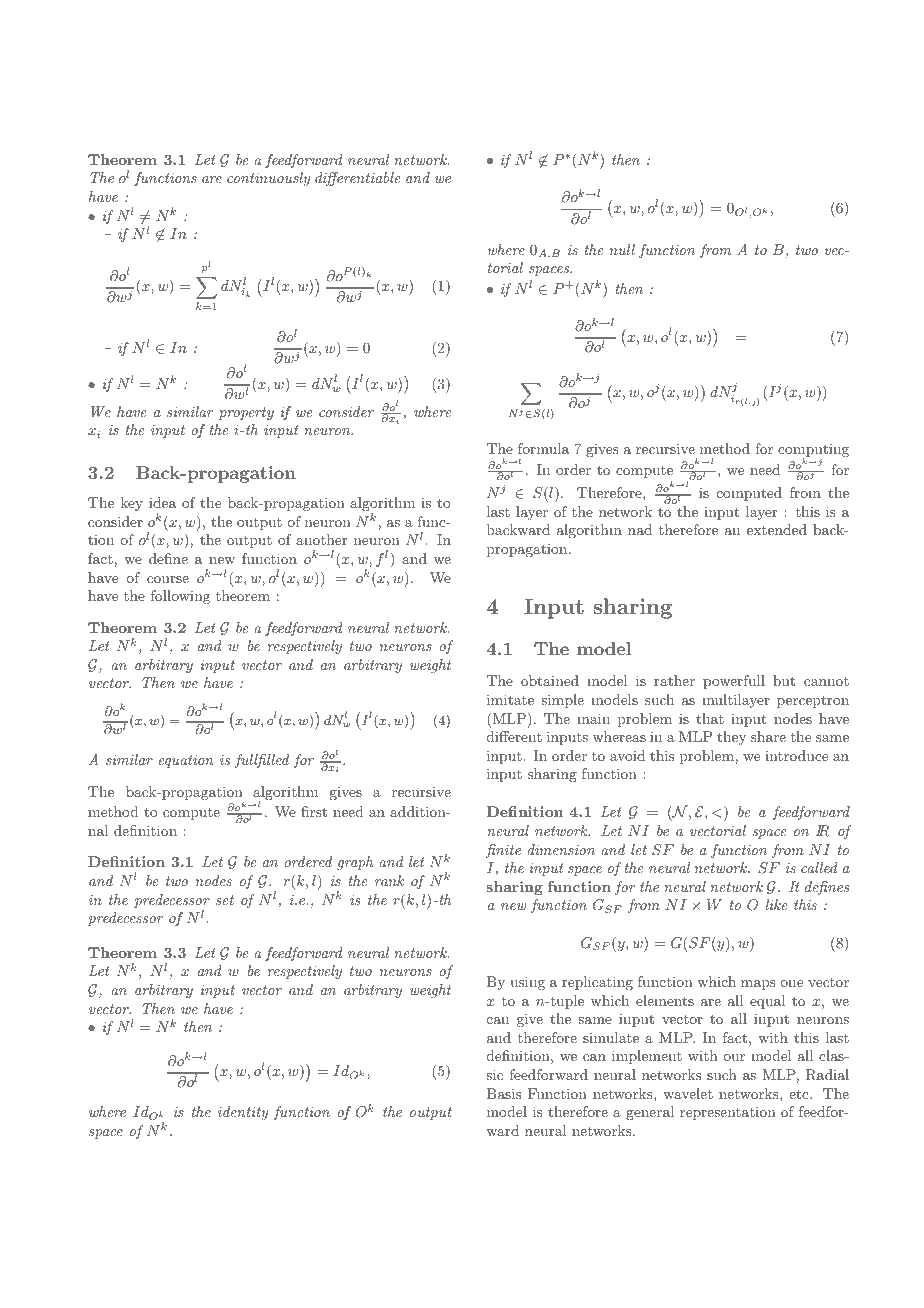 This screenshot has height=1308, width=924. Describe the element at coordinates (180, 597) in the screenshot. I see `following` at that location.
